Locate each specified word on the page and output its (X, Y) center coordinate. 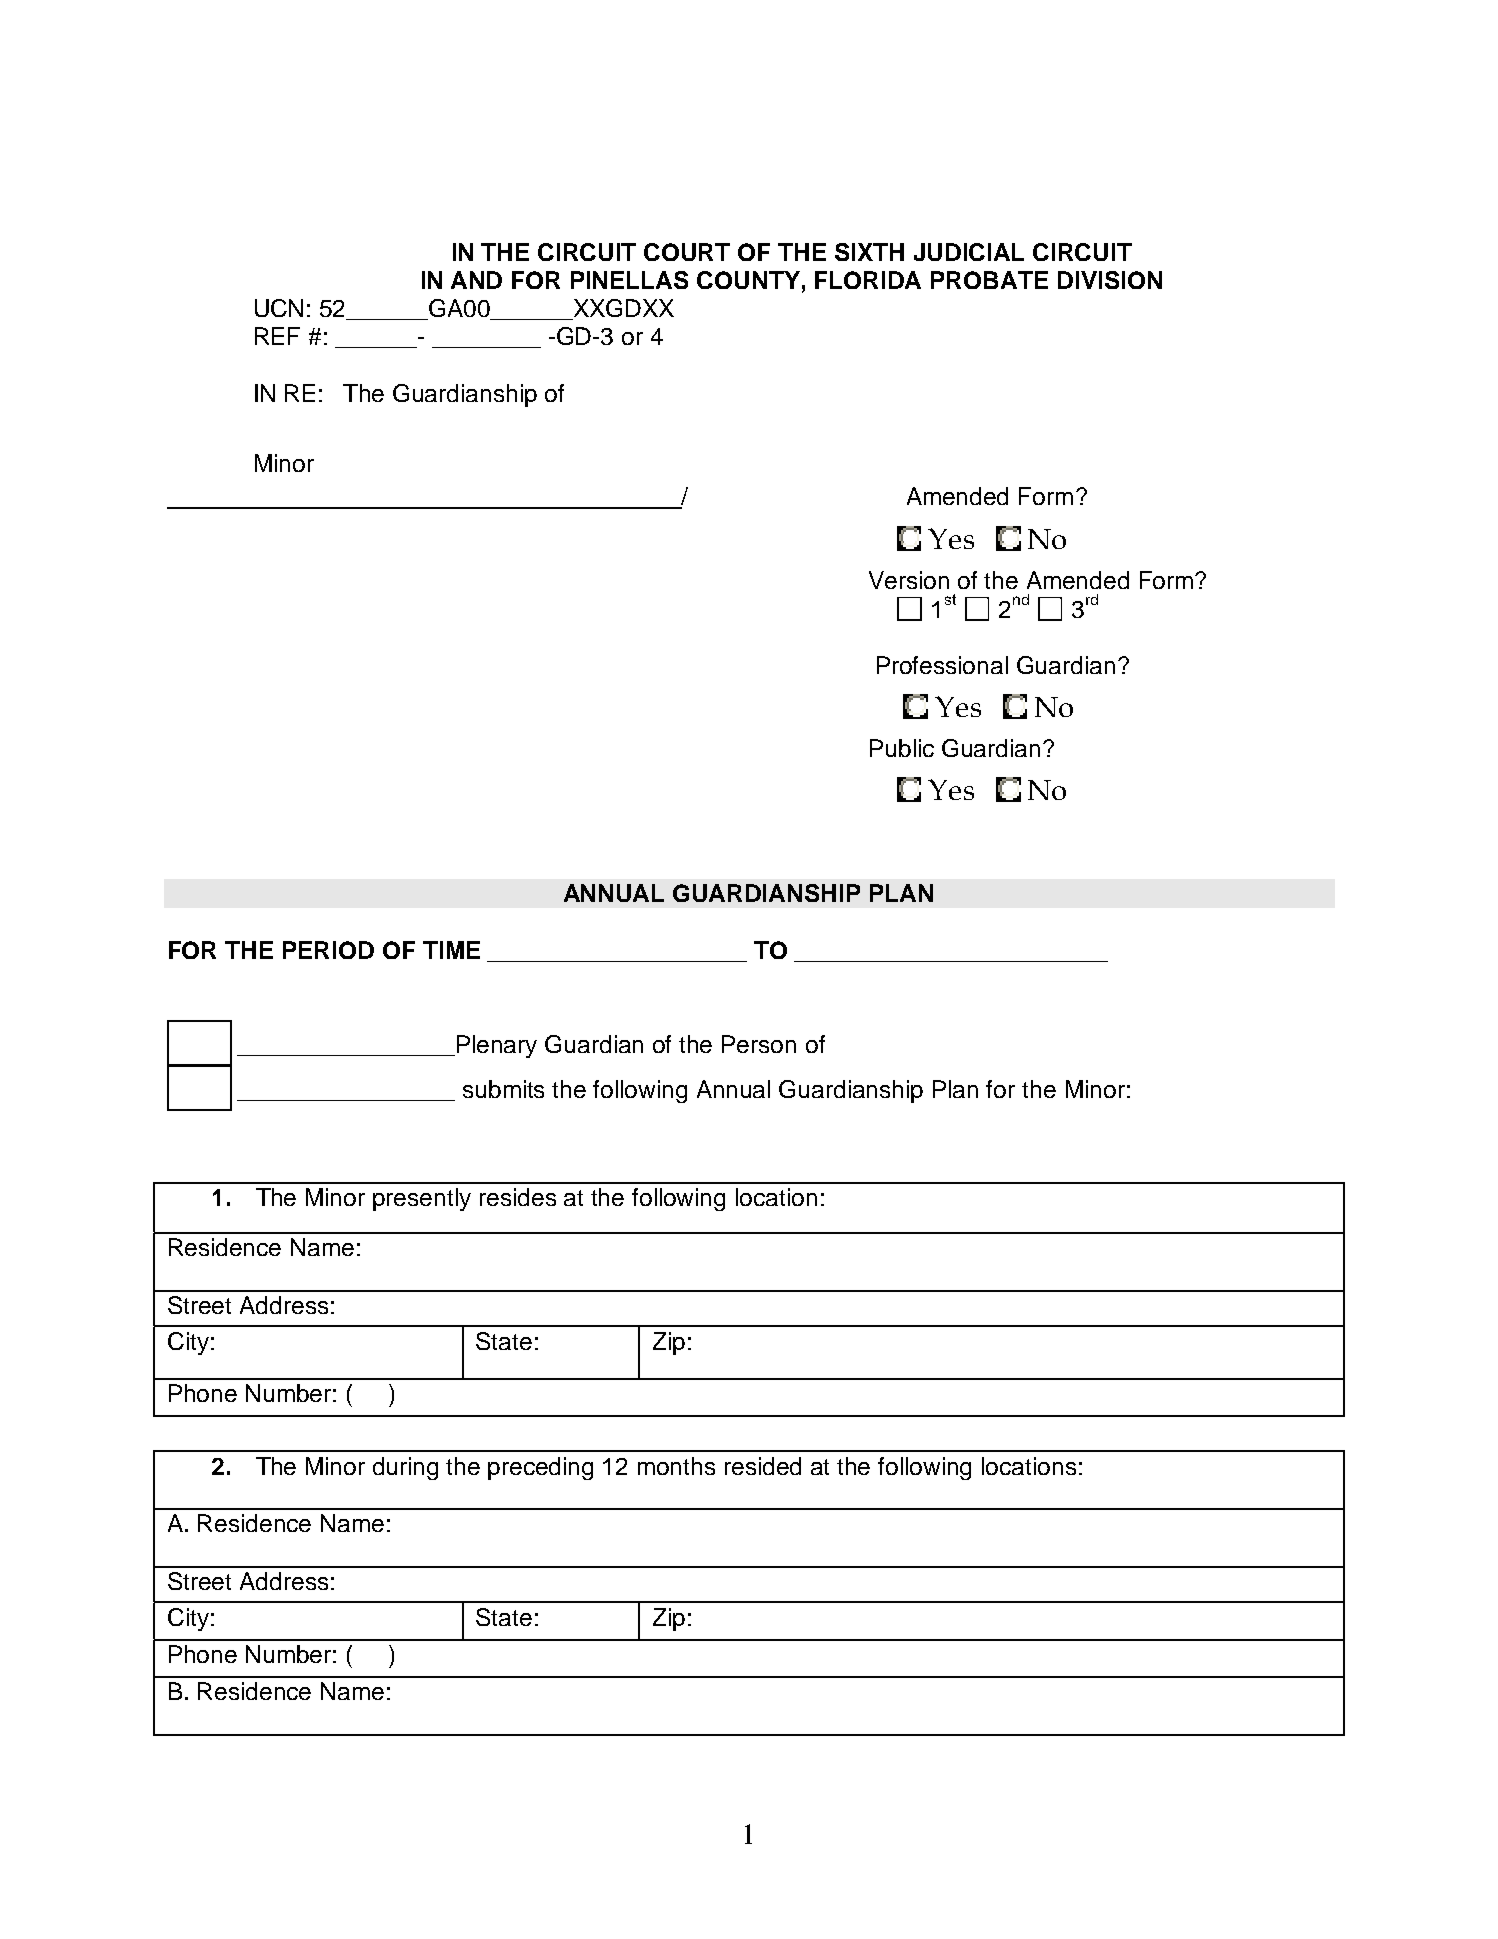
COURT (687, 252)
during (405, 1468)
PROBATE (989, 280)
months (676, 1466)
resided (763, 1466)
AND (476, 280)
